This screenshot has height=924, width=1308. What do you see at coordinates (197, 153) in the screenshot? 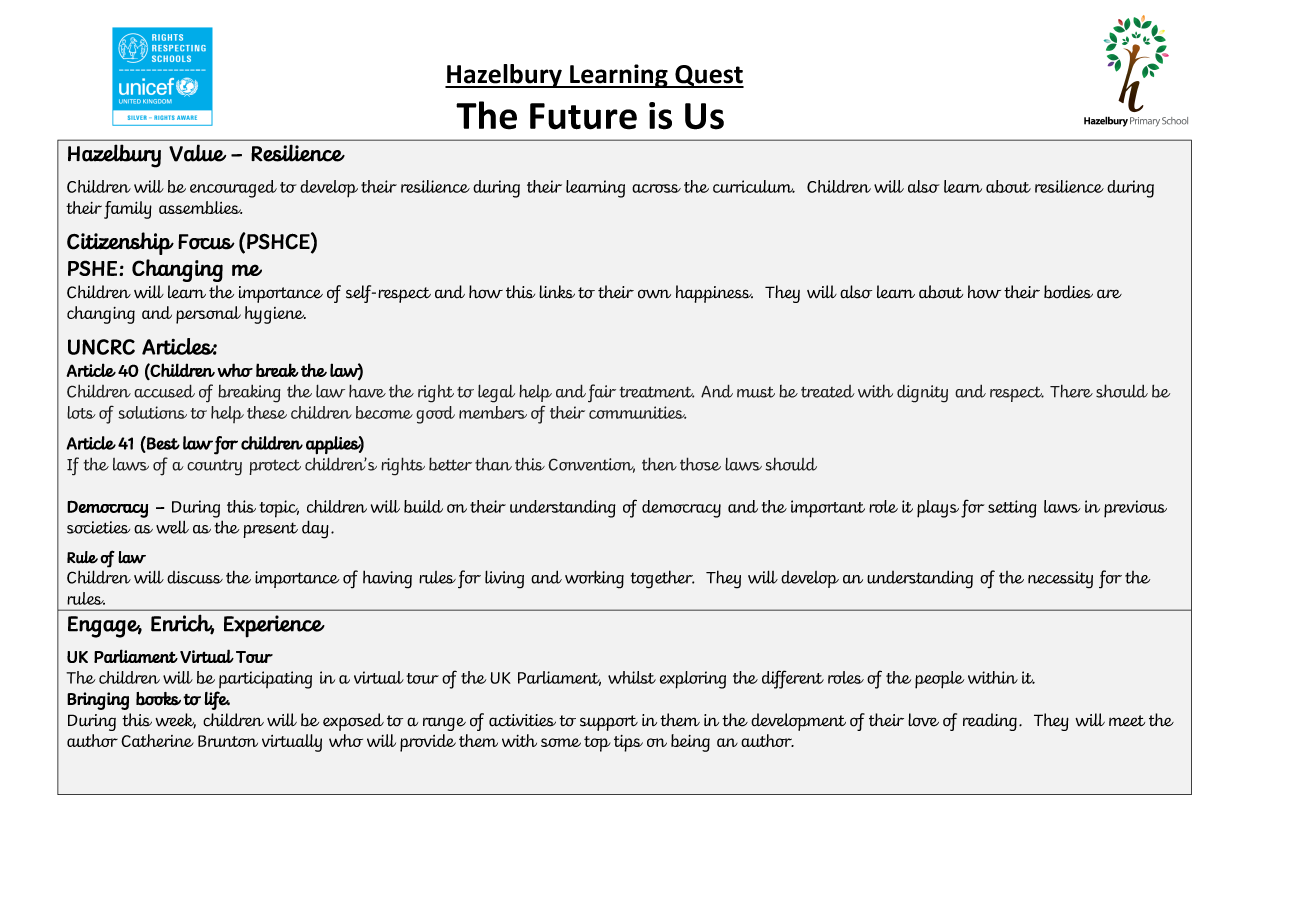
I see `Value` at bounding box center [197, 153].
